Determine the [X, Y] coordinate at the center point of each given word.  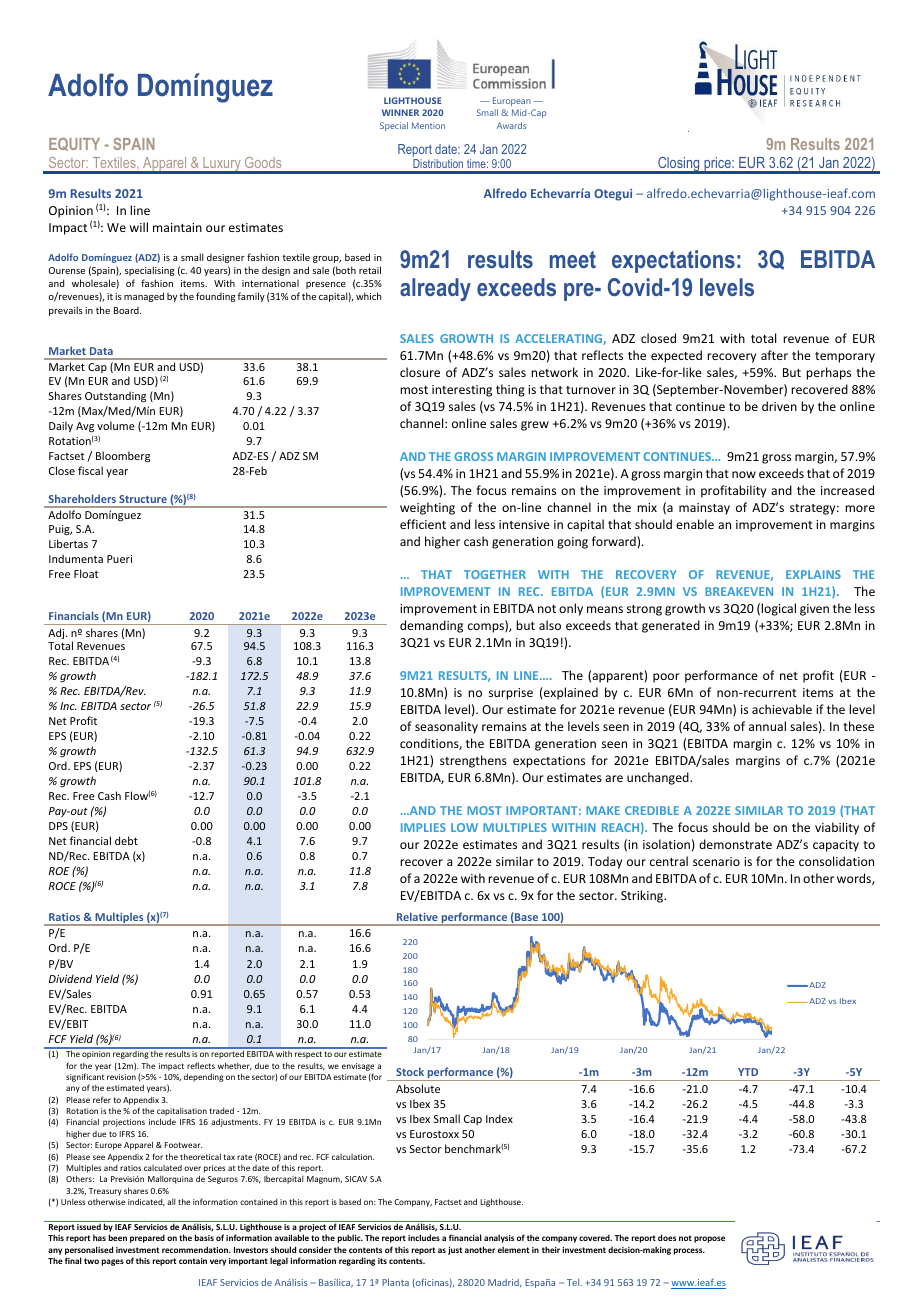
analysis [499, 1238]
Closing [679, 165]
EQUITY [74, 144]
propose [709, 1239]
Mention [428, 125]
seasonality [446, 727]
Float [86, 573]
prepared [147, 1238]
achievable [782, 709]
